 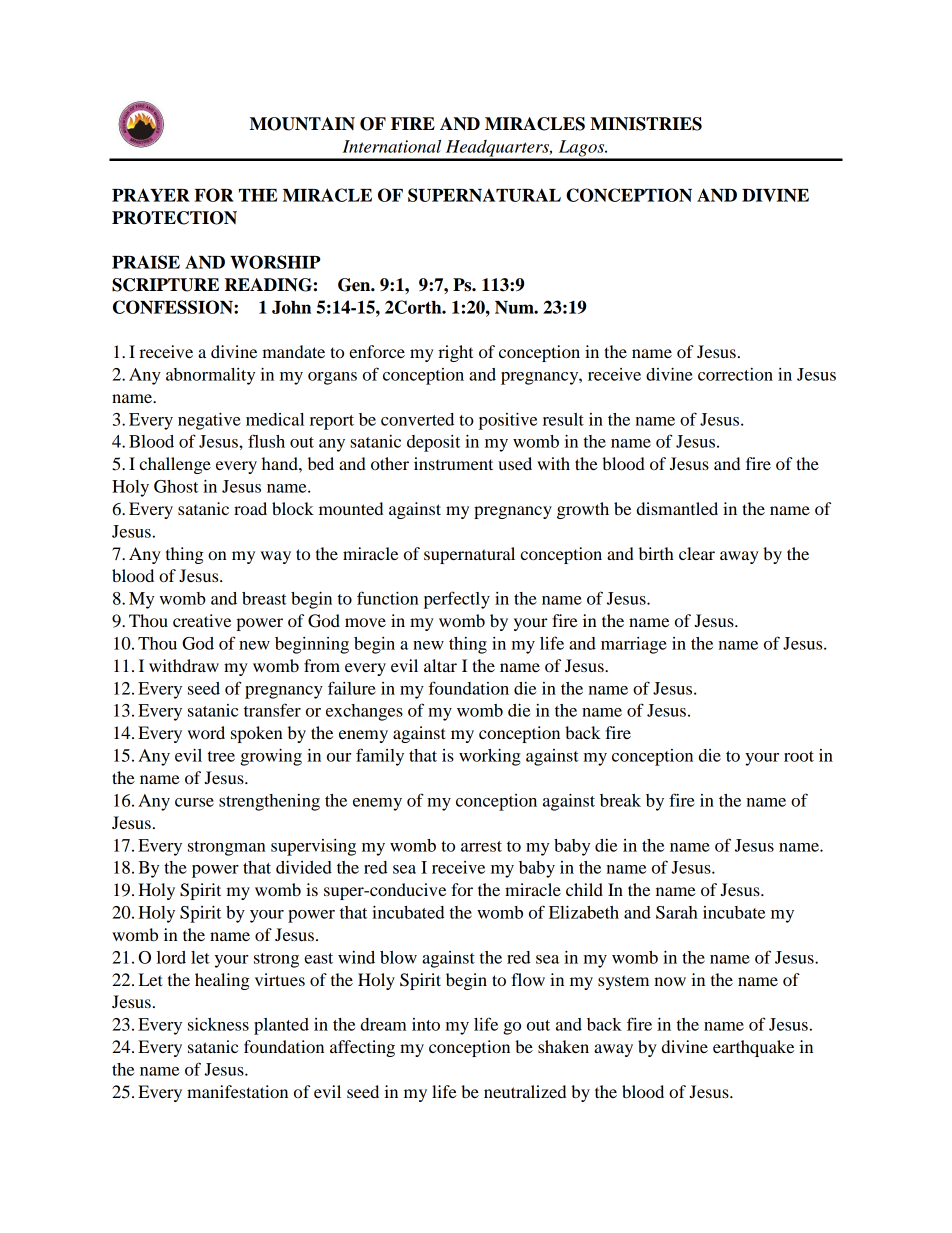 I want to click on dismantled, so click(x=677, y=508).
